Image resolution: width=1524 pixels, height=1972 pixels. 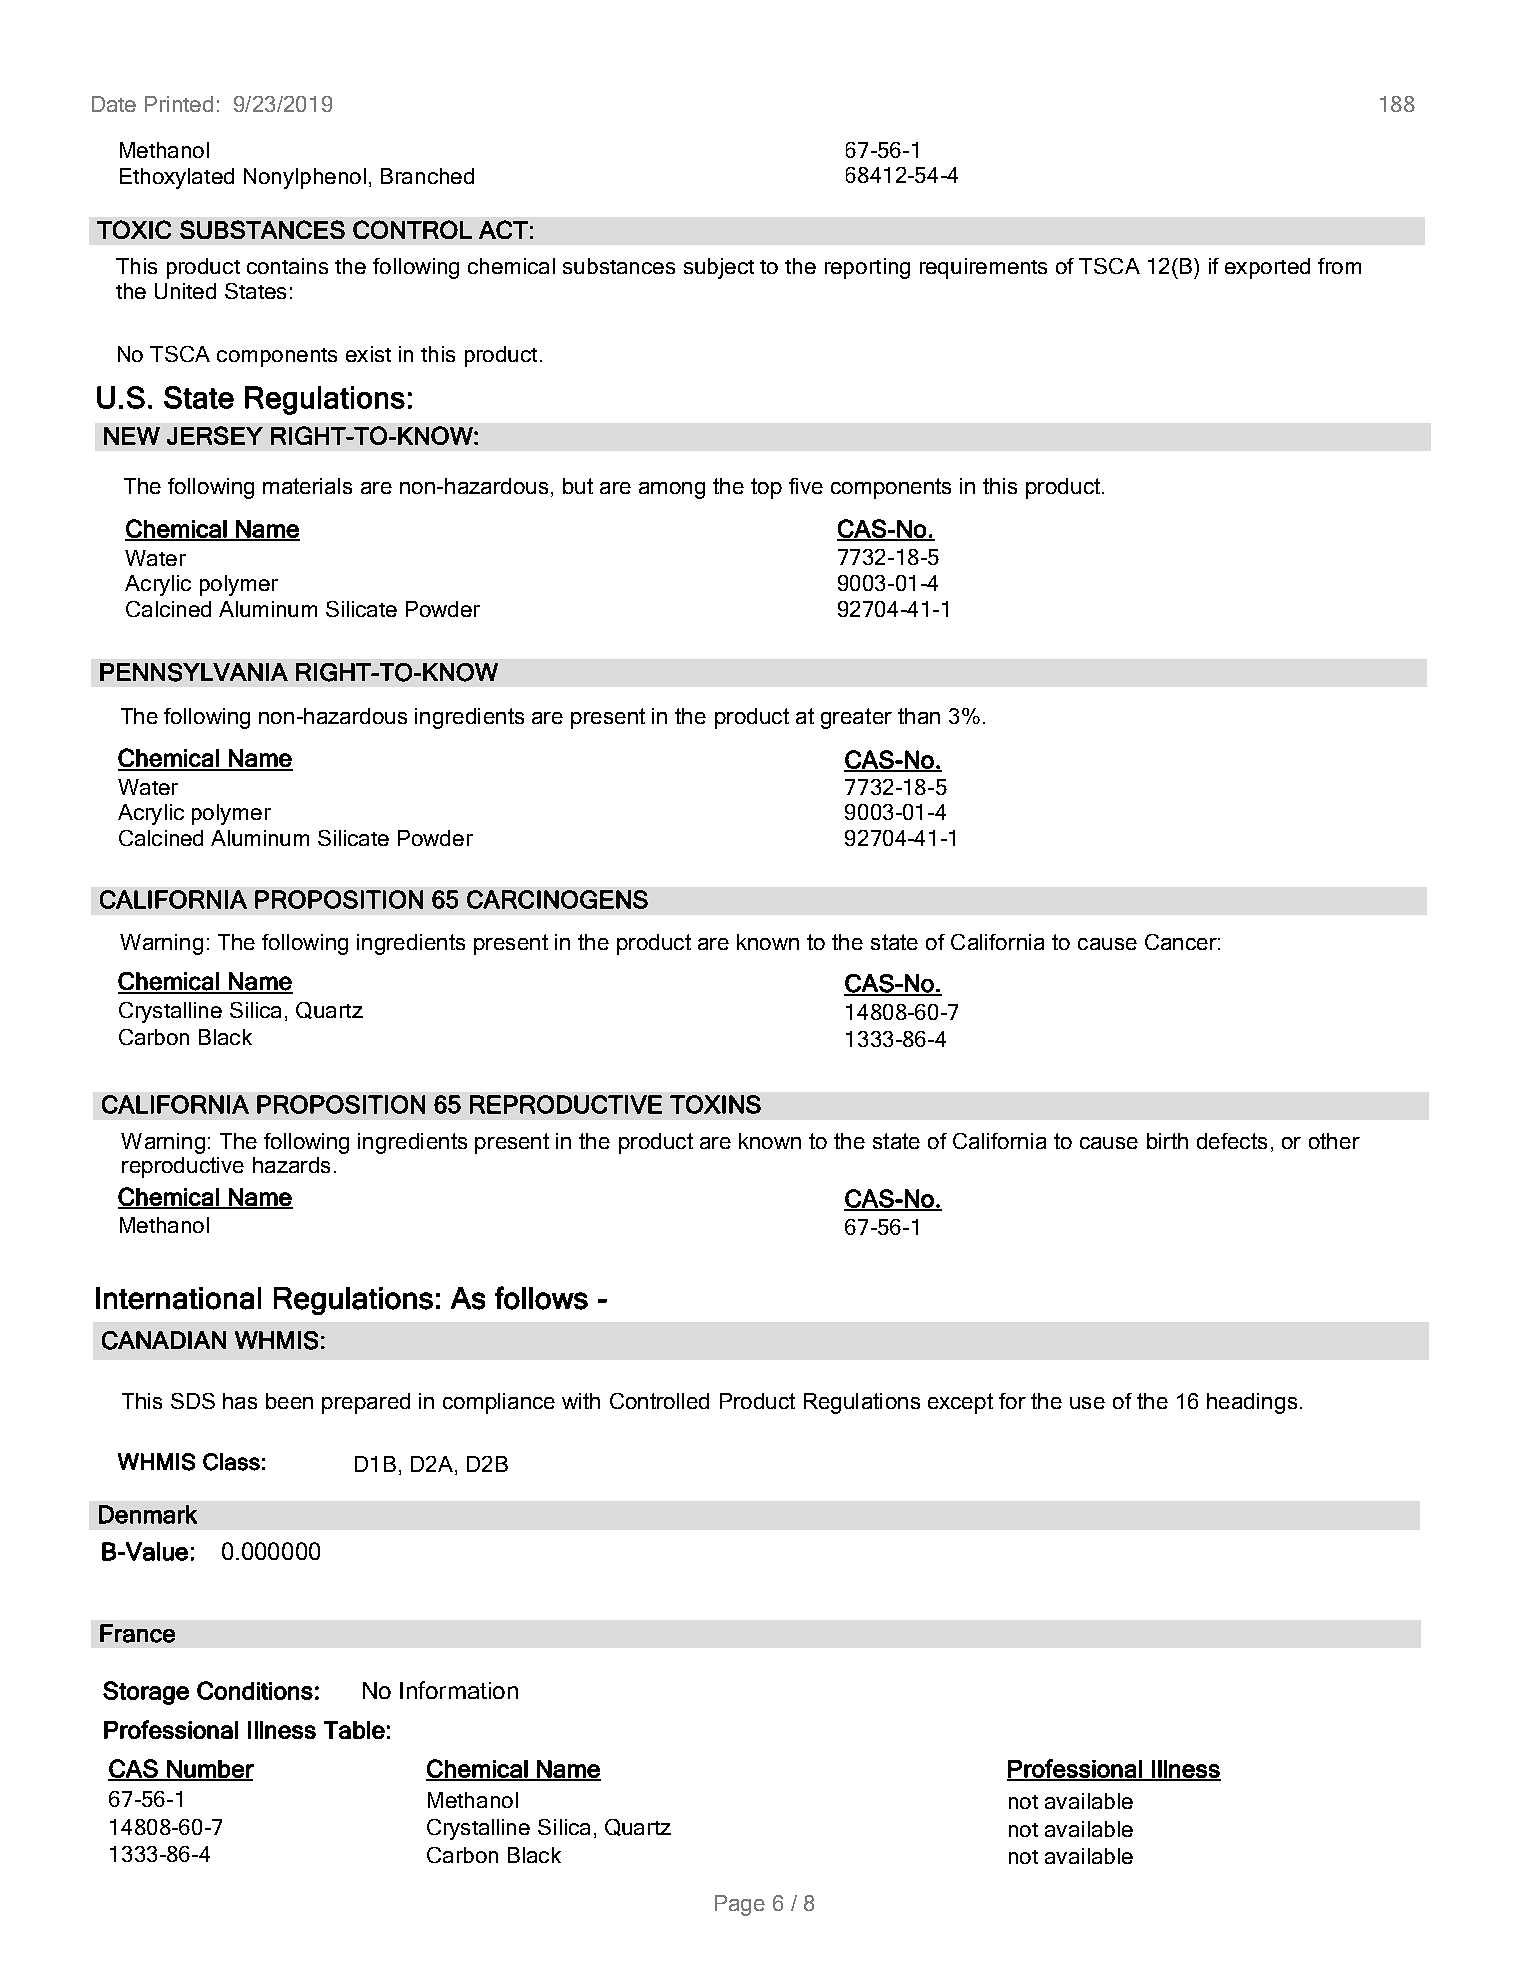 What do you see at coordinates (177, 178) in the page?
I see `Ethoxylated` at bounding box center [177, 178].
